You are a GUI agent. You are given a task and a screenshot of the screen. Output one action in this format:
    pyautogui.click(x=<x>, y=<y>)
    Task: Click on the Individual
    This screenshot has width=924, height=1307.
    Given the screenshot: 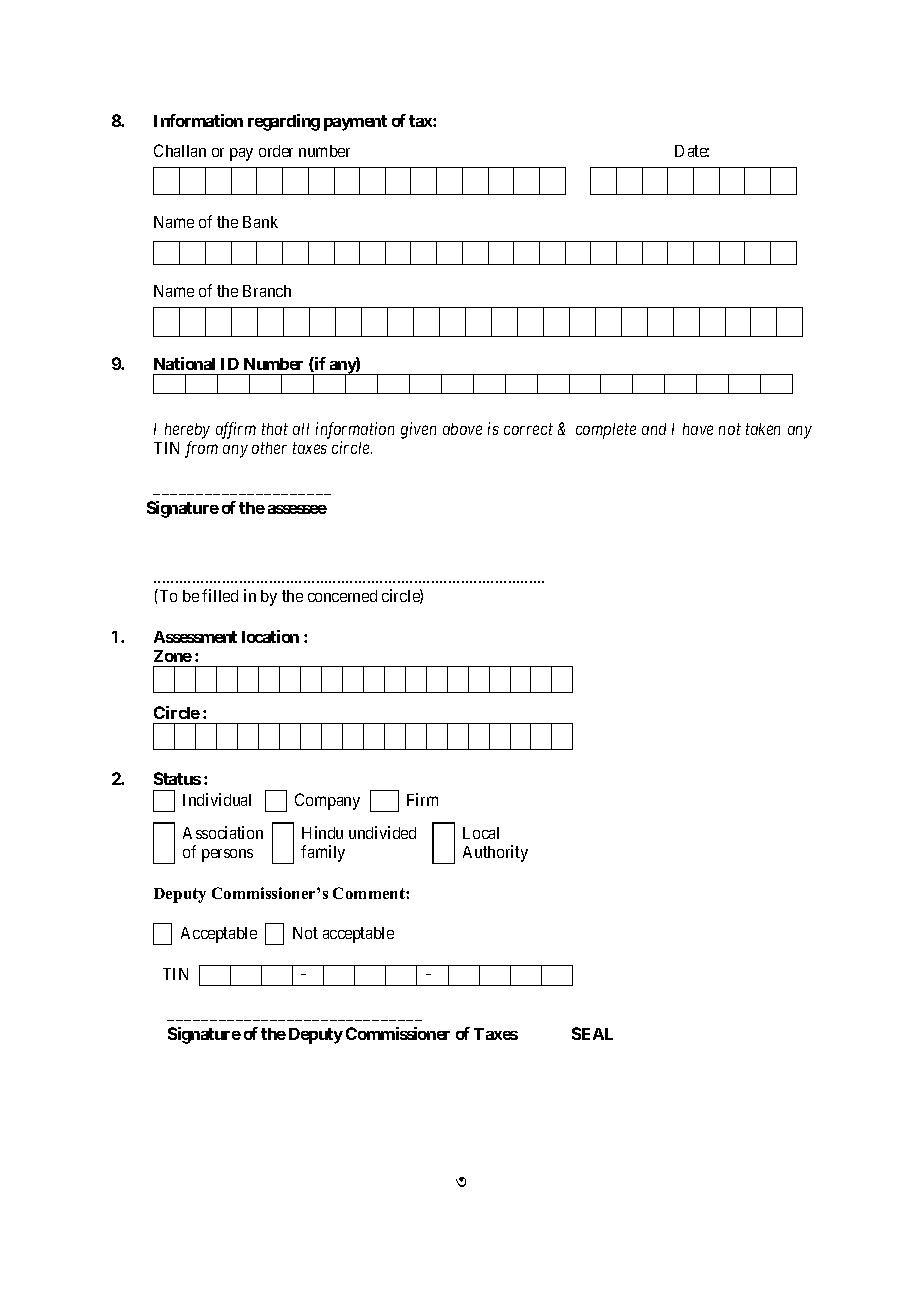 What is the action you would take?
    pyautogui.click(x=217, y=799)
